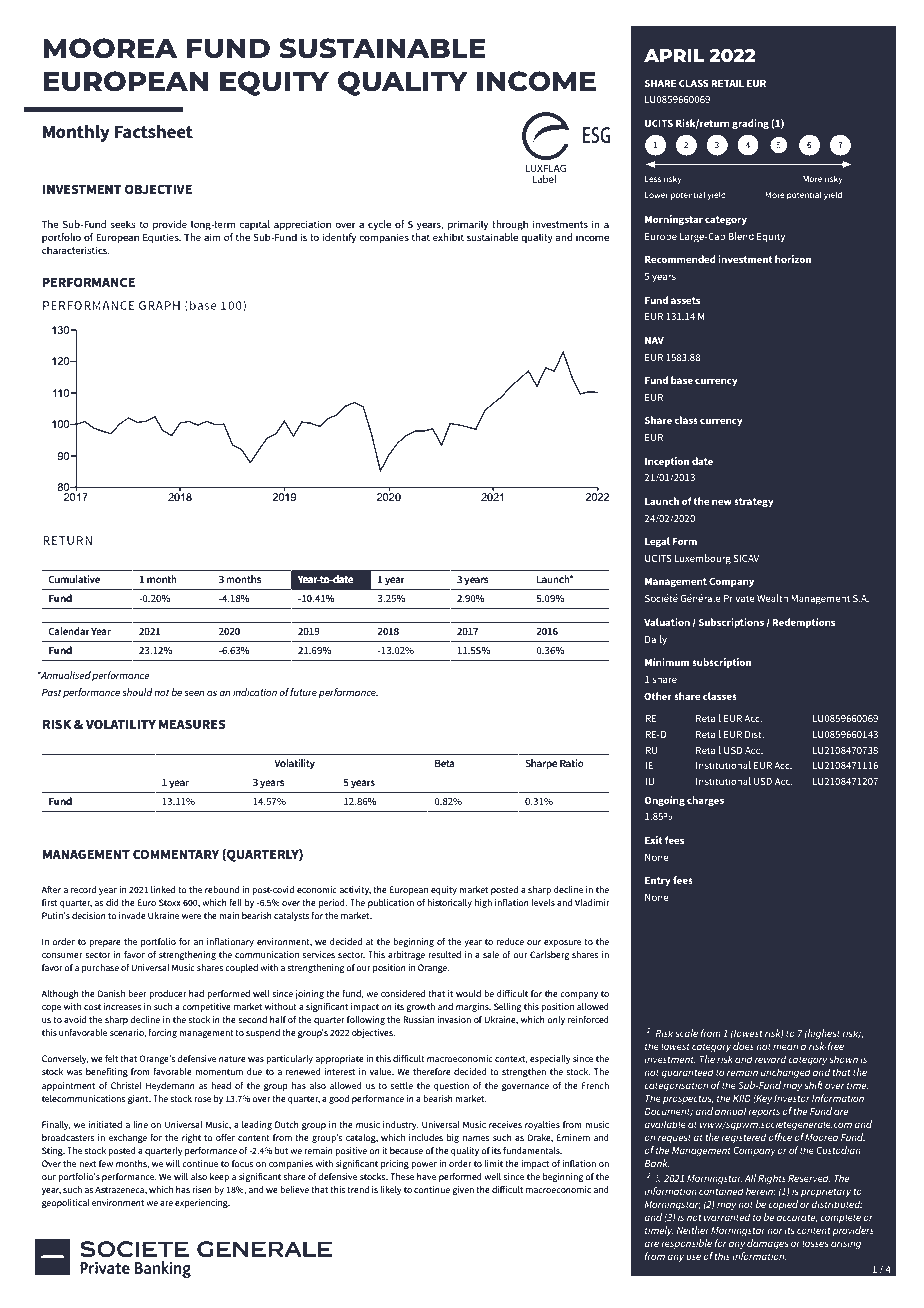 The image size is (924, 1308). What do you see at coordinates (750, 124) in the screenshot?
I see `grading` at bounding box center [750, 124].
